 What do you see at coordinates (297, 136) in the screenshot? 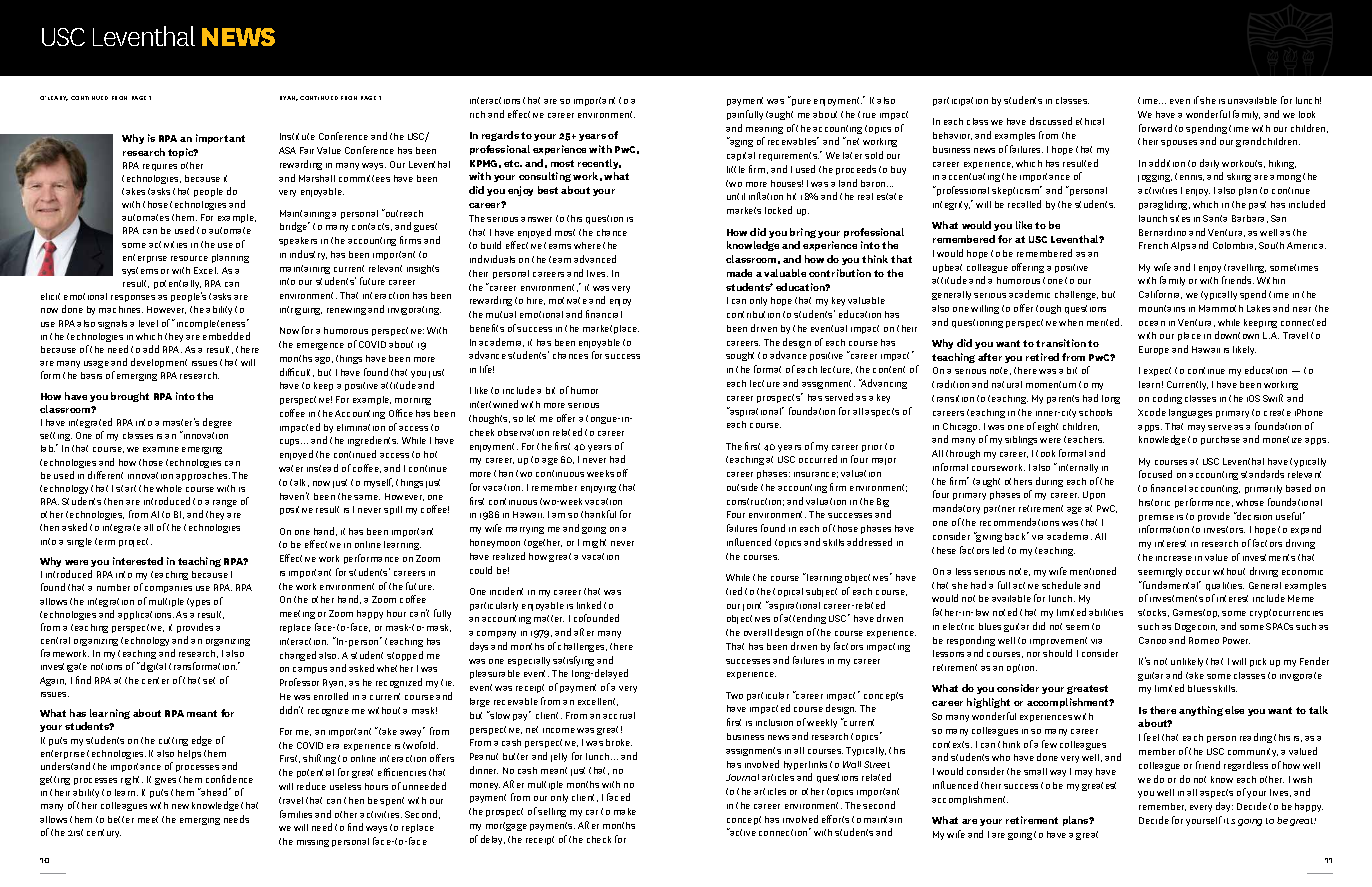
I see `Institute` at bounding box center [297, 136].
